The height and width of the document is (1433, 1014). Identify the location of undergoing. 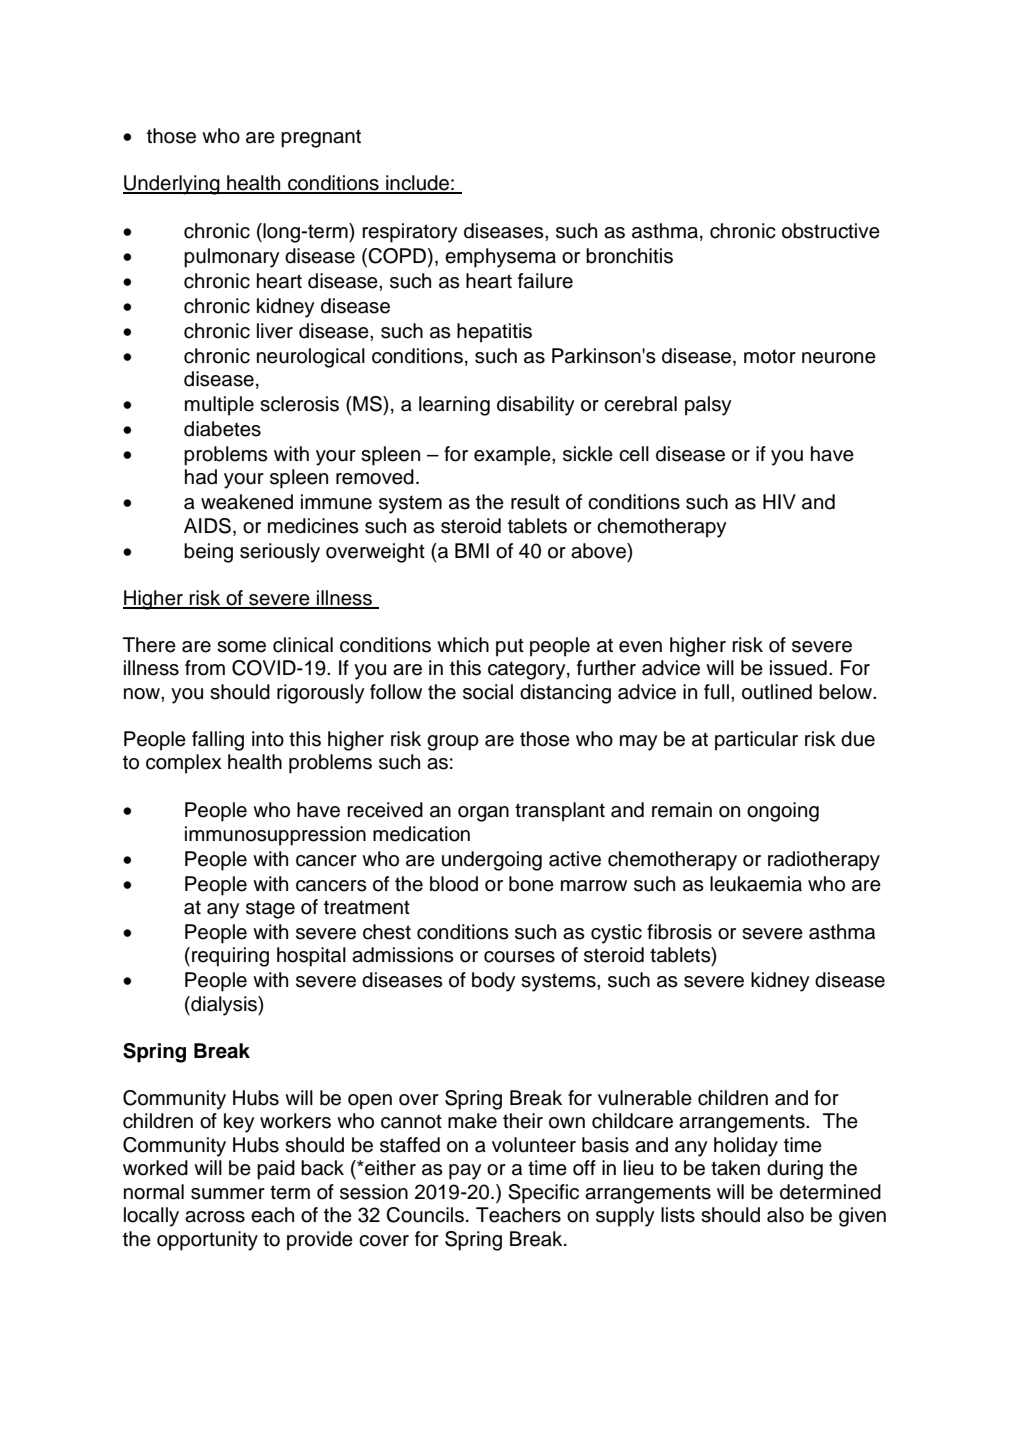
(492, 861).
